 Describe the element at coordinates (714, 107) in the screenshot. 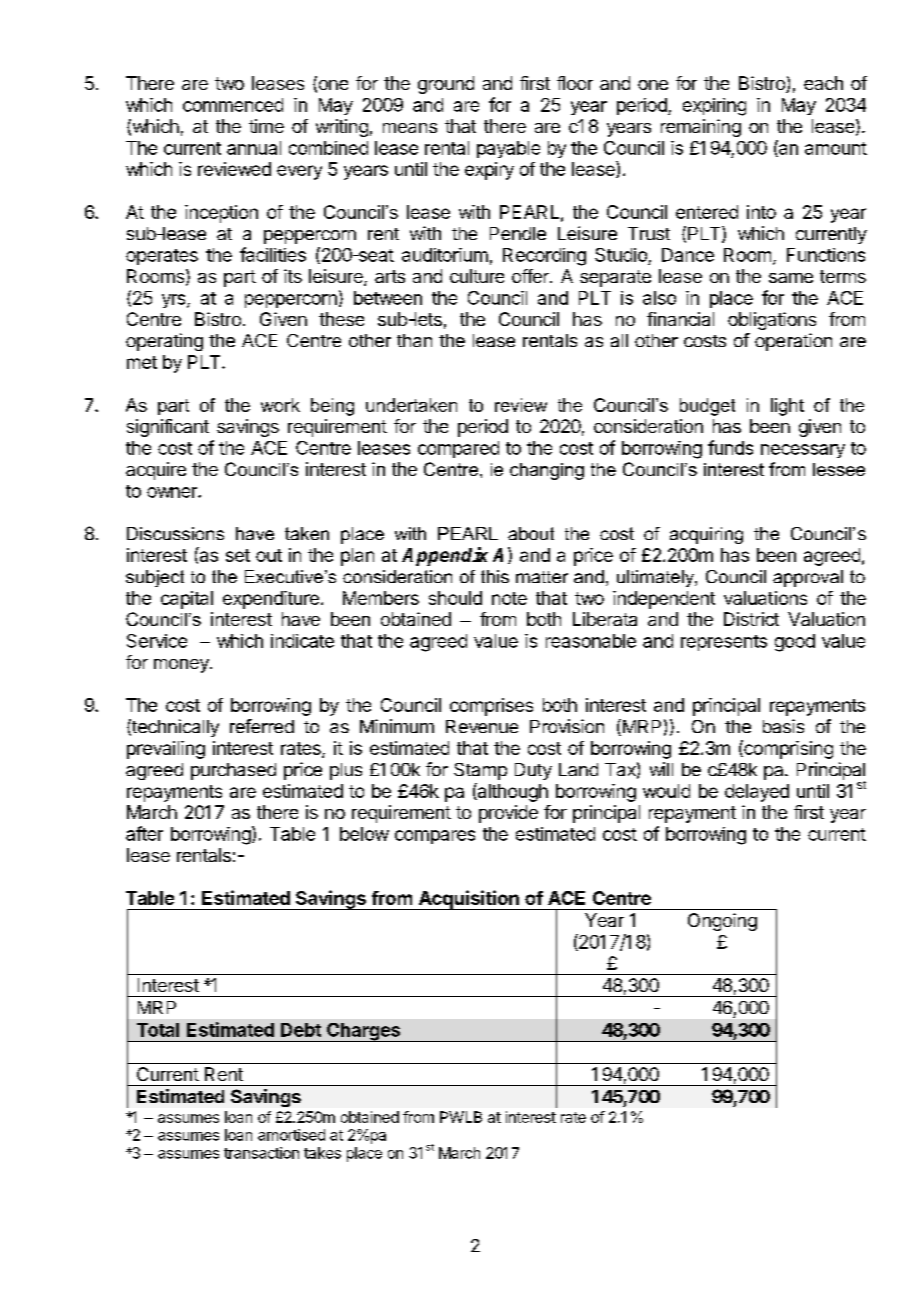

I see `expiring` at that location.
